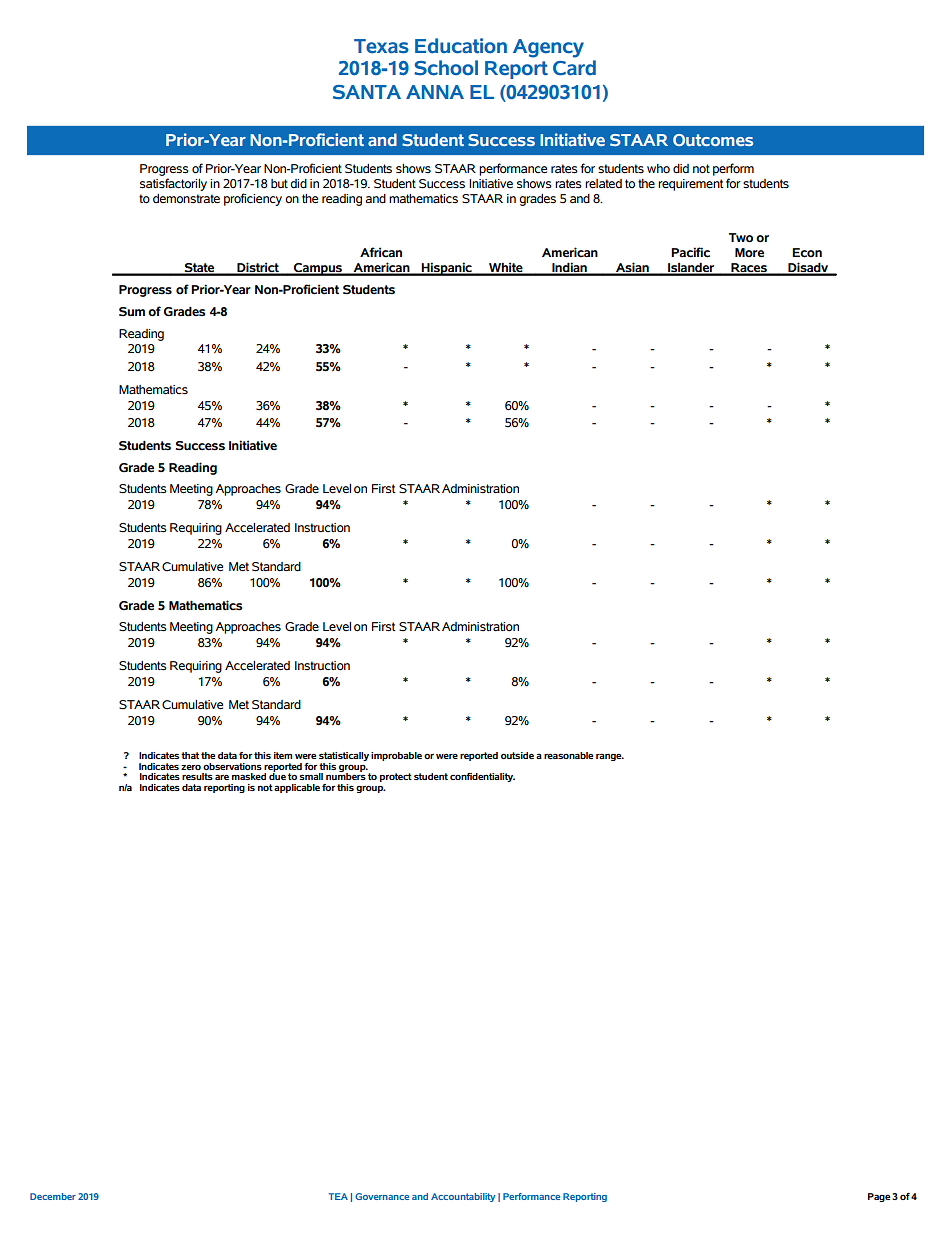  Describe the element at coordinates (53, 1196) in the document. I see `December` at that location.
